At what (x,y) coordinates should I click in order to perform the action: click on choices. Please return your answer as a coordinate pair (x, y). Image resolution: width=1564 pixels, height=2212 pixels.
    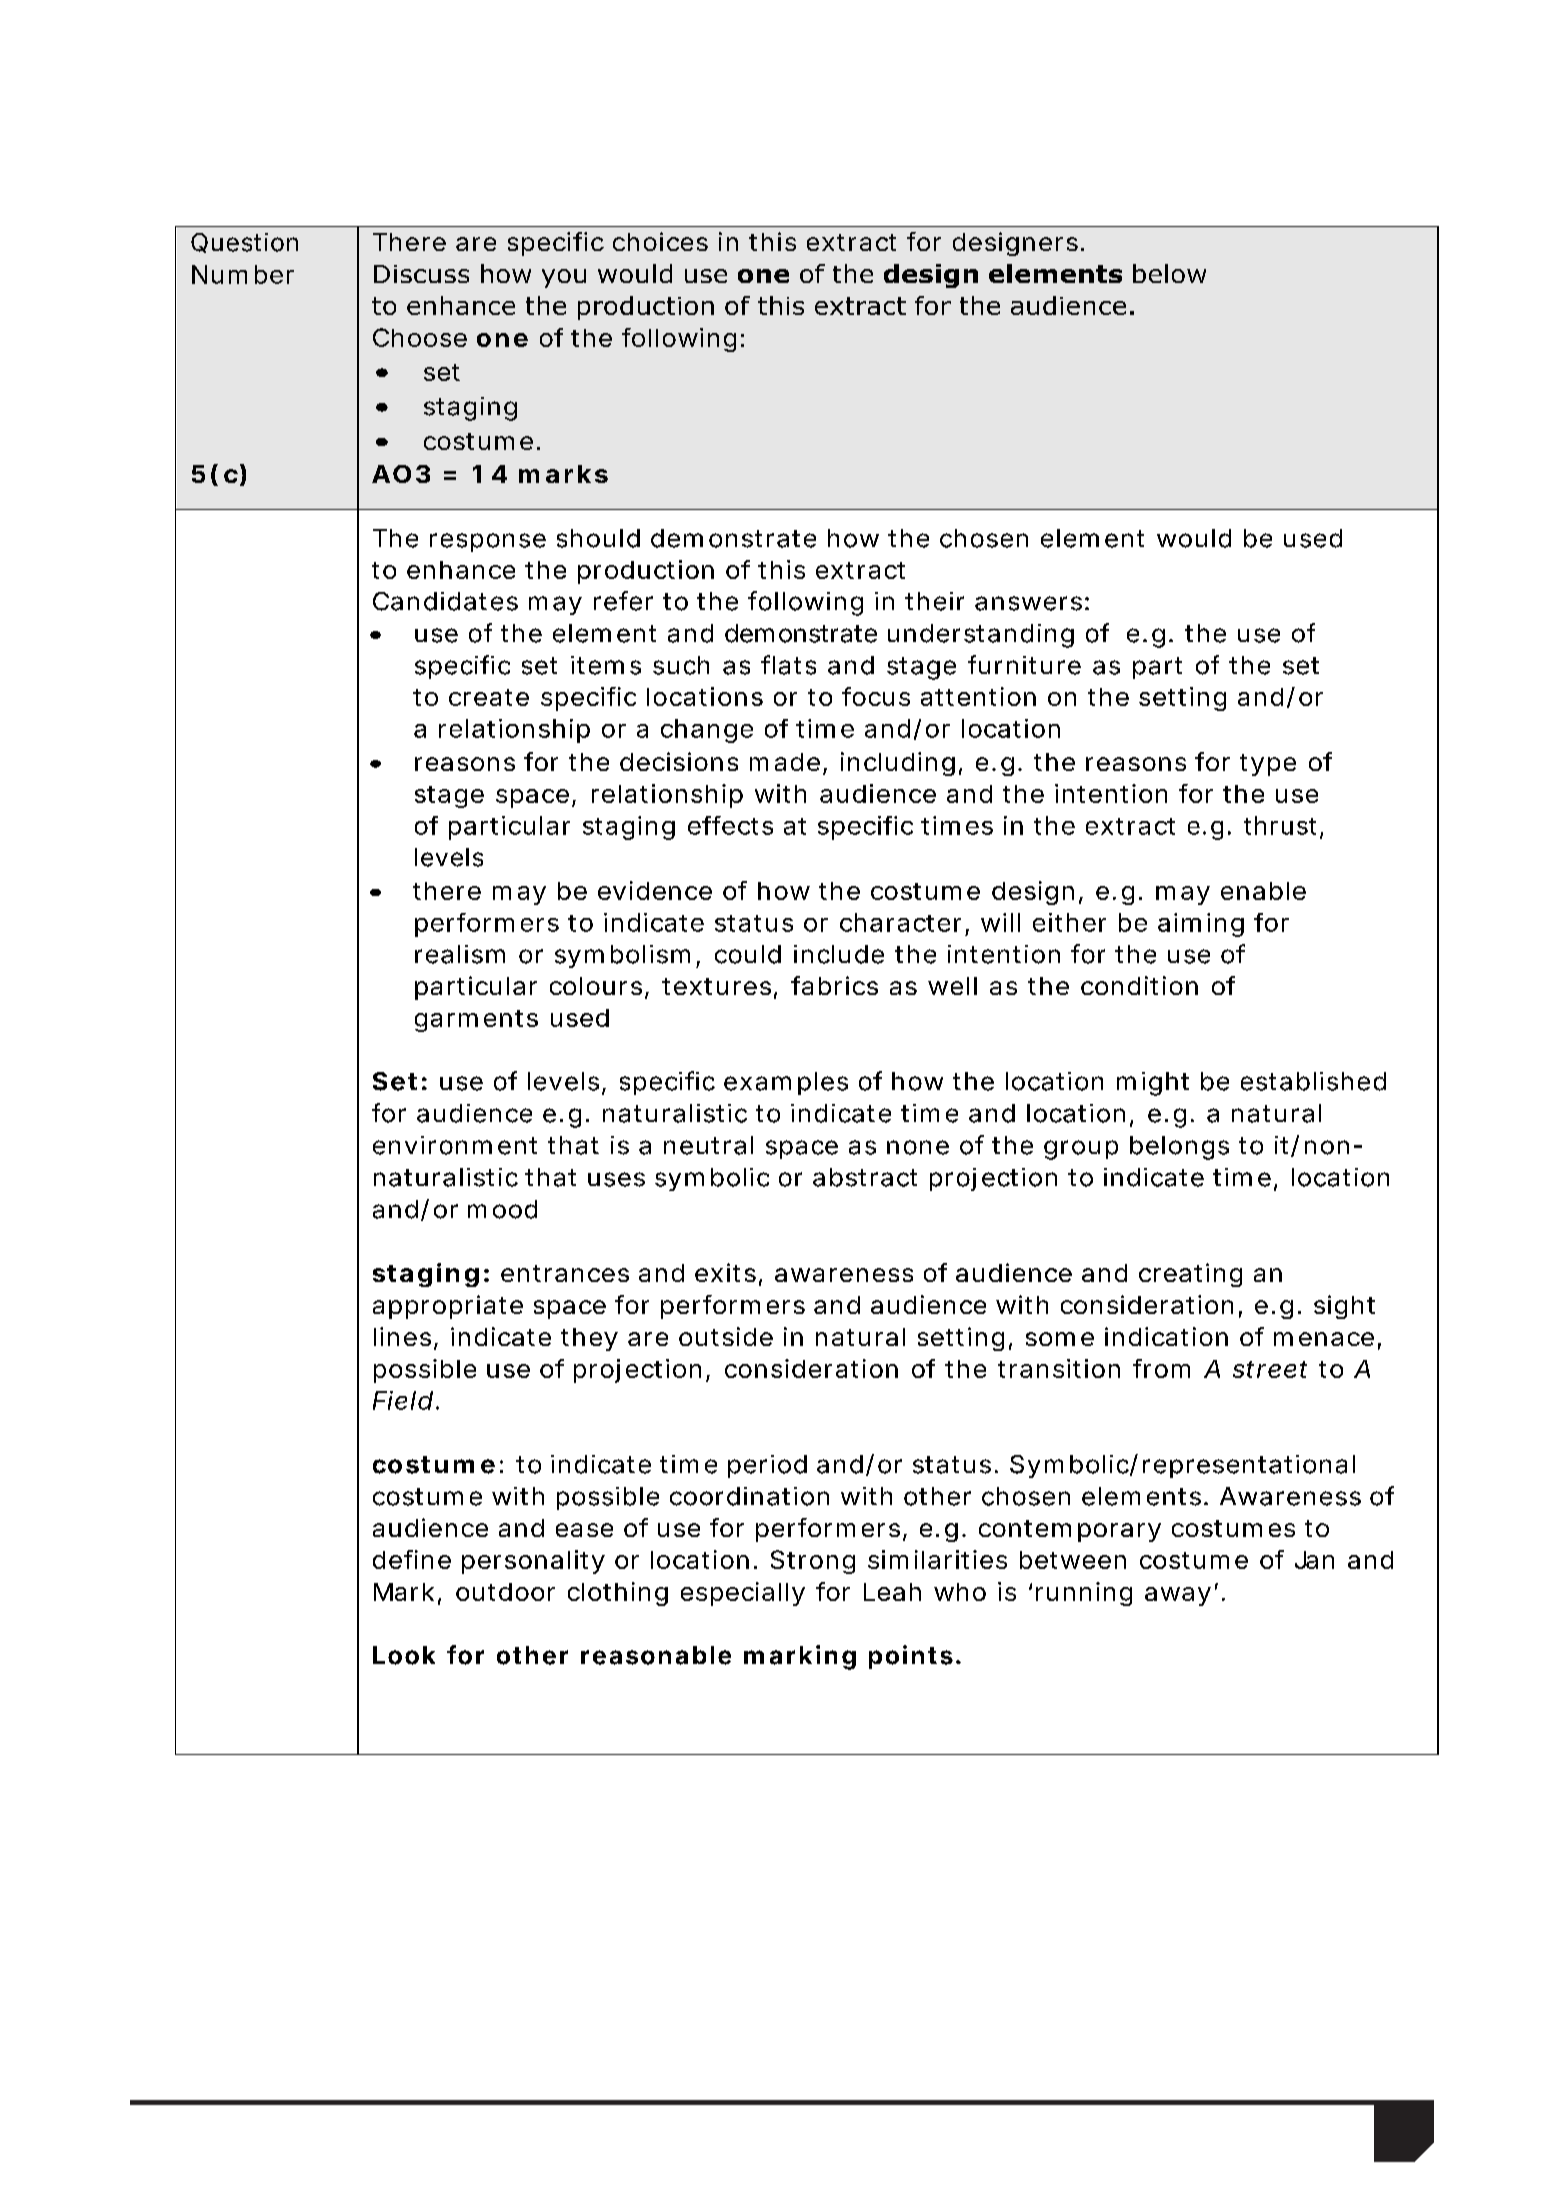
    Looking at the image, I should click on (660, 241).
